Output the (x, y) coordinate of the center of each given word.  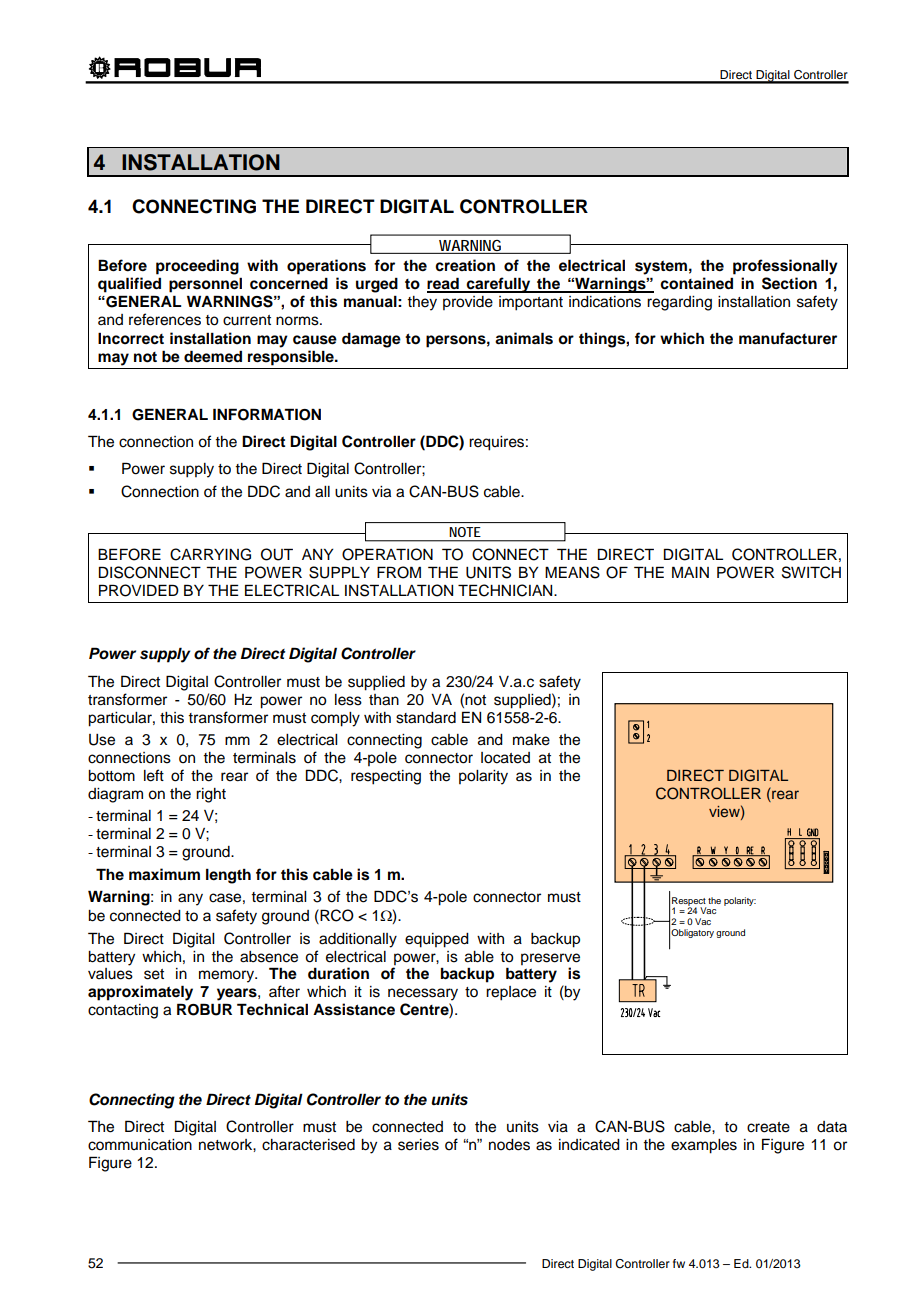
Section (789, 283)
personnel (205, 285)
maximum (164, 874)
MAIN (690, 572)
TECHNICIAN (506, 590)
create (768, 1127)
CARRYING (210, 554)
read (444, 284)
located (505, 758)
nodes (509, 1145)
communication (140, 1145)
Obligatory (692, 933)
